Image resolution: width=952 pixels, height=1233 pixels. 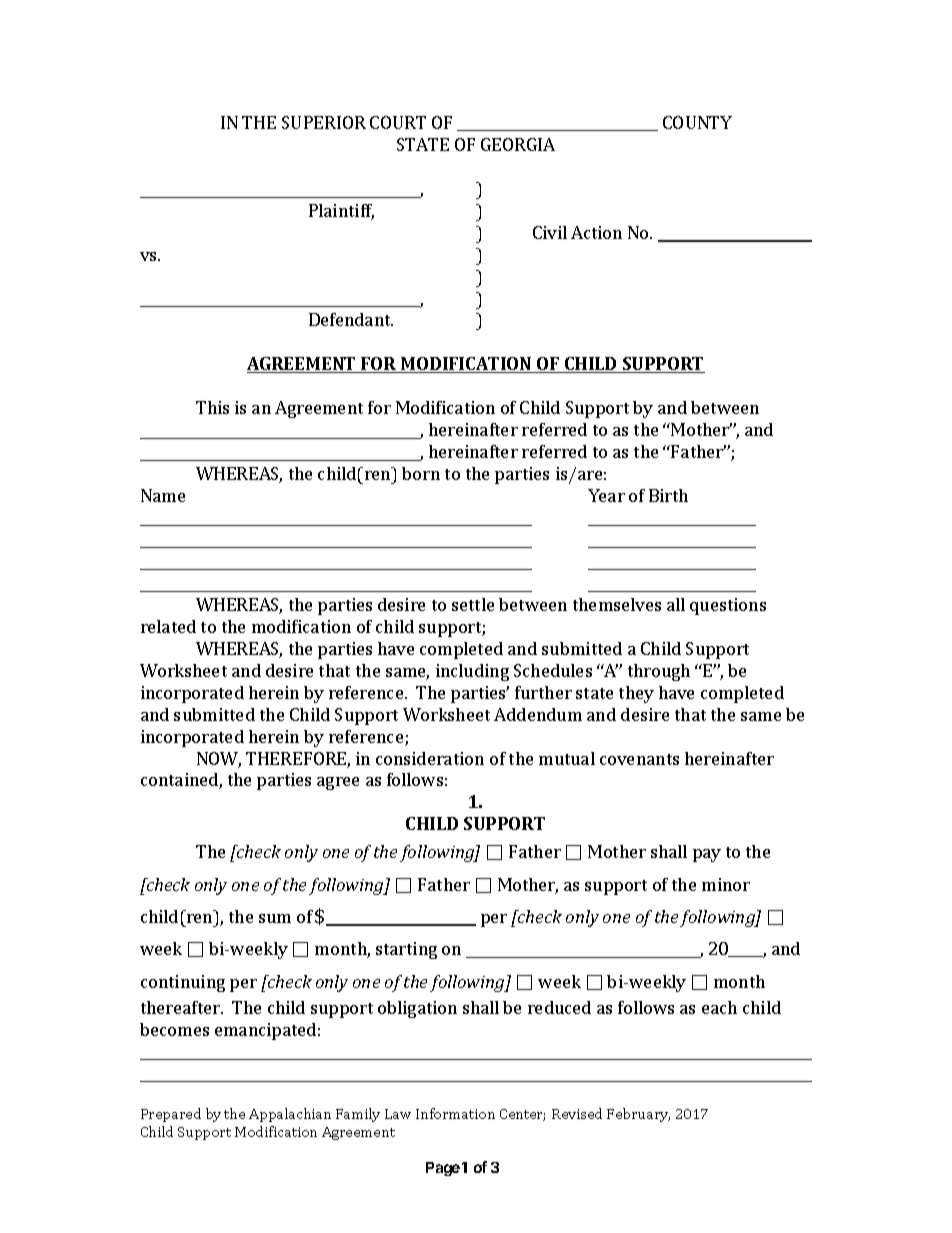 I want to click on Birth, so click(x=668, y=495).
